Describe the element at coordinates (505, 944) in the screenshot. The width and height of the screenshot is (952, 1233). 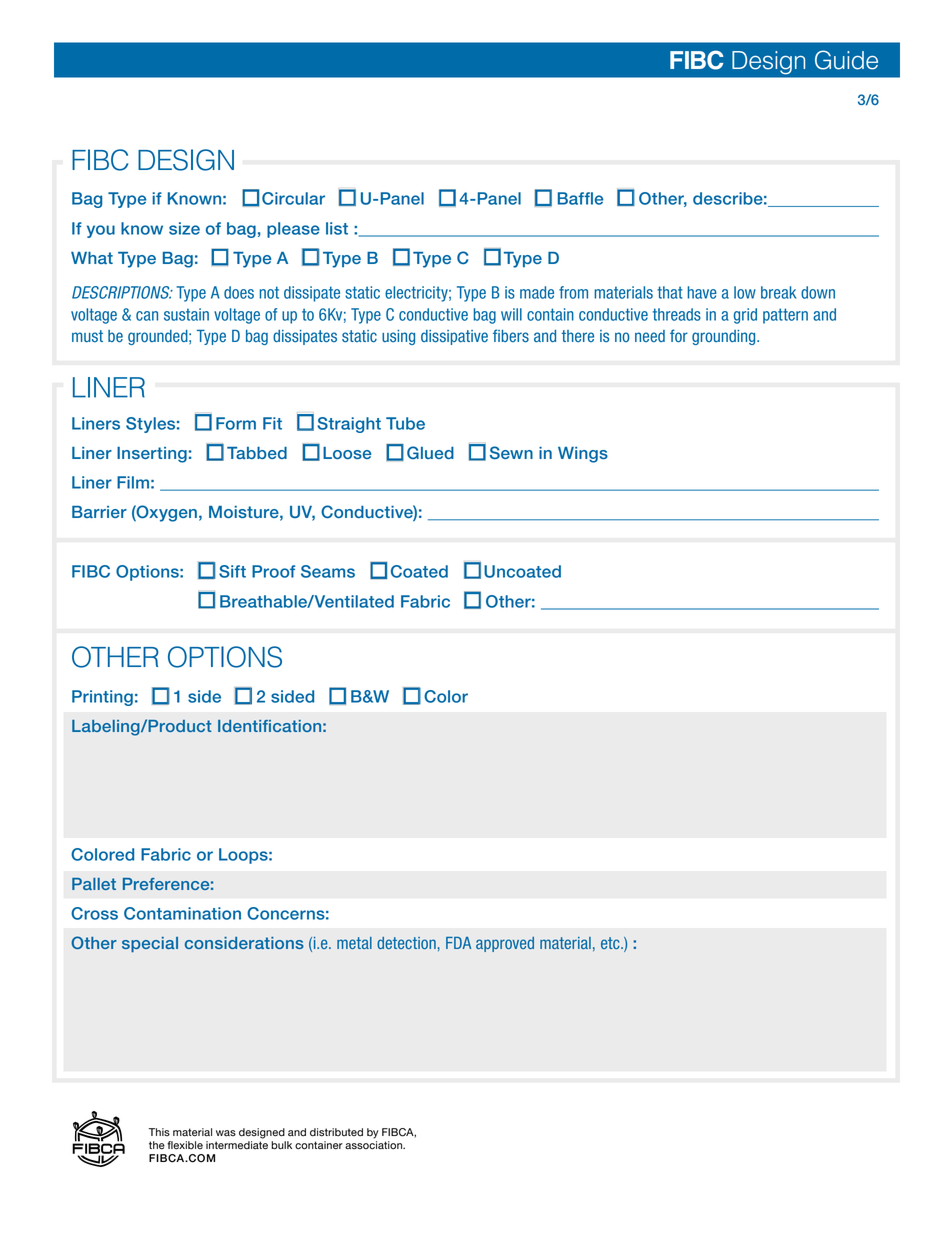
I see `approved` at that location.
